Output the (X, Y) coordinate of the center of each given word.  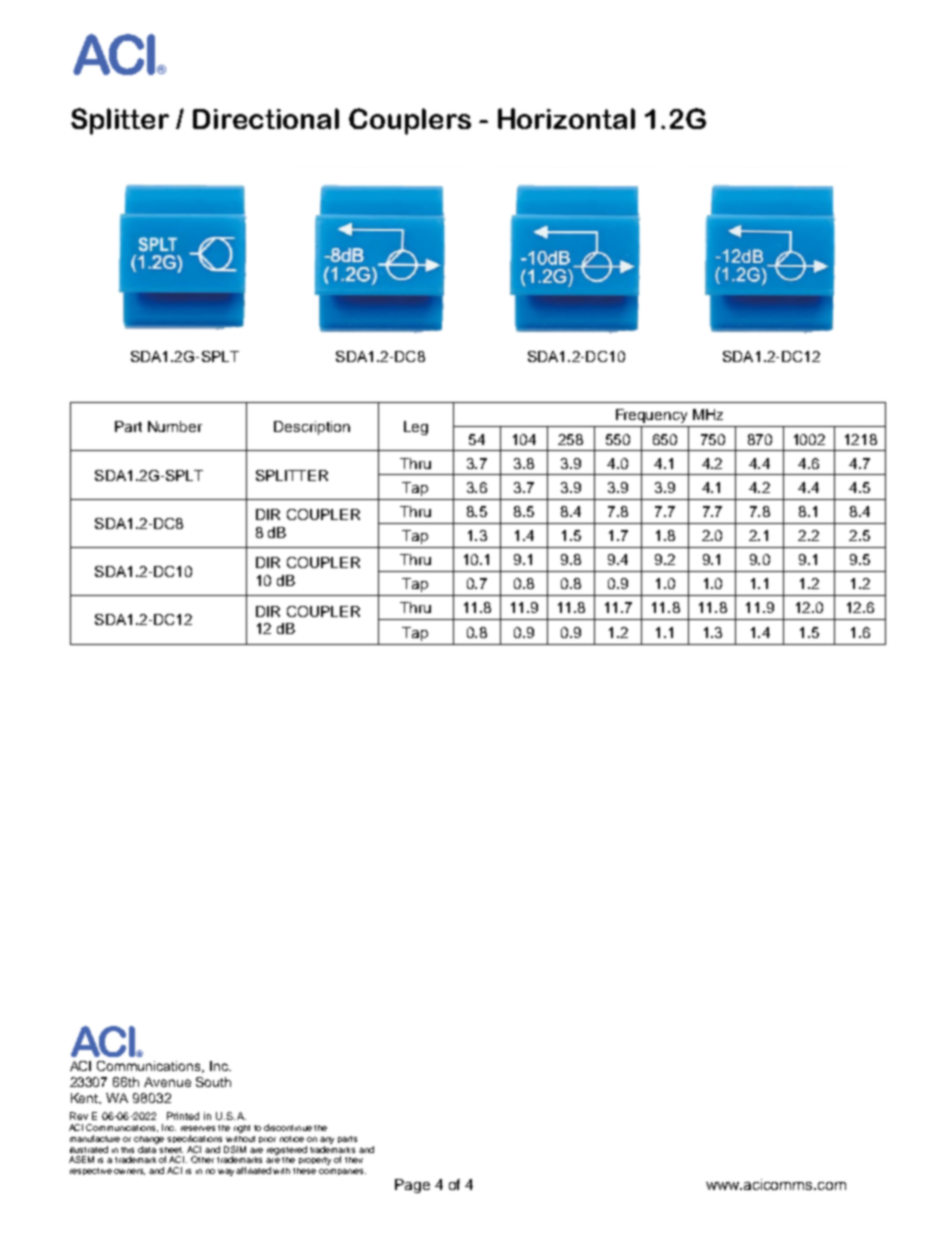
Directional (266, 118)
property (315, 1161)
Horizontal (566, 118)
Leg (416, 428)
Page (412, 1186)
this (127, 1150)
